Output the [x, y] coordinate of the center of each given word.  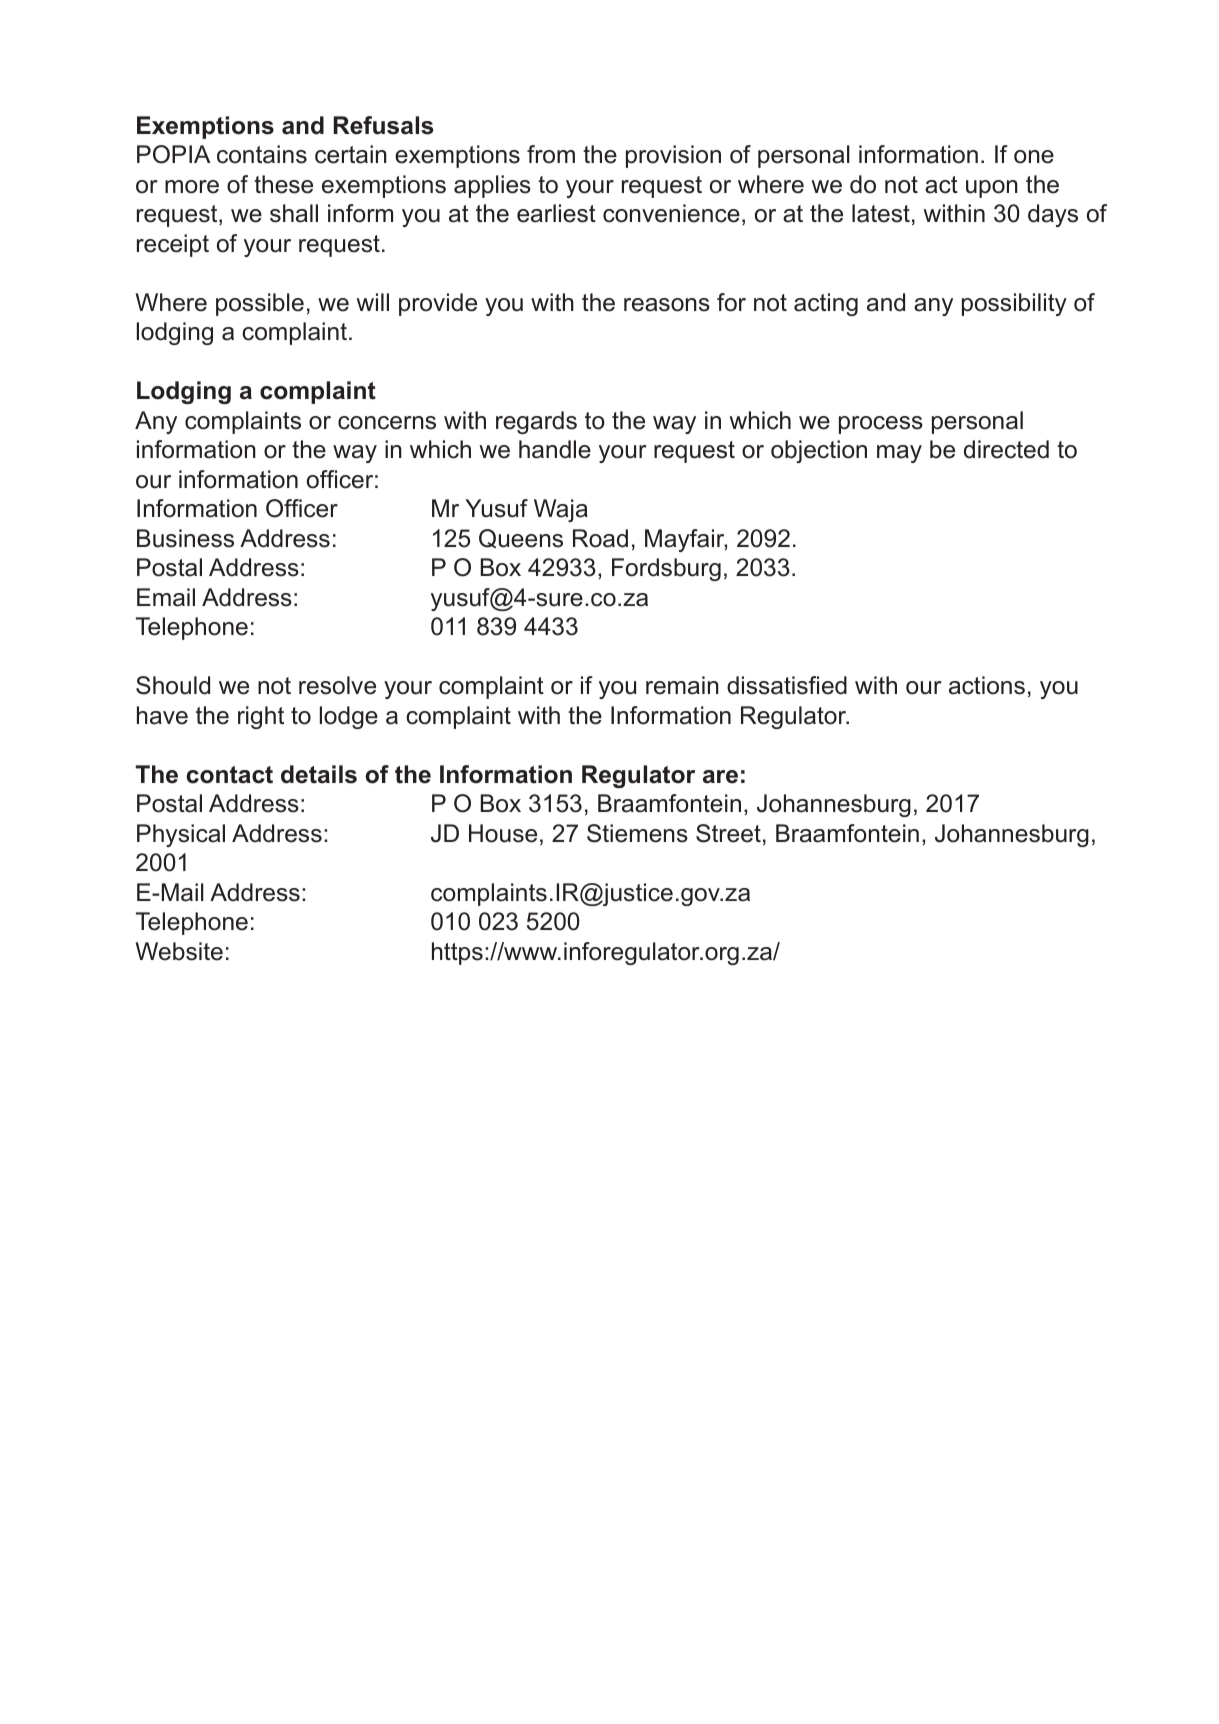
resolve [337, 685]
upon [992, 189]
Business [185, 538]
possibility [1014, 304]
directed [1006, 449]
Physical [181, 835]
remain [682, 685]
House [503, 833]
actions [987, 685]
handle [555, 449]
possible [260, 304]
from [551, 154]
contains [262, 154]
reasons [667, 305]
